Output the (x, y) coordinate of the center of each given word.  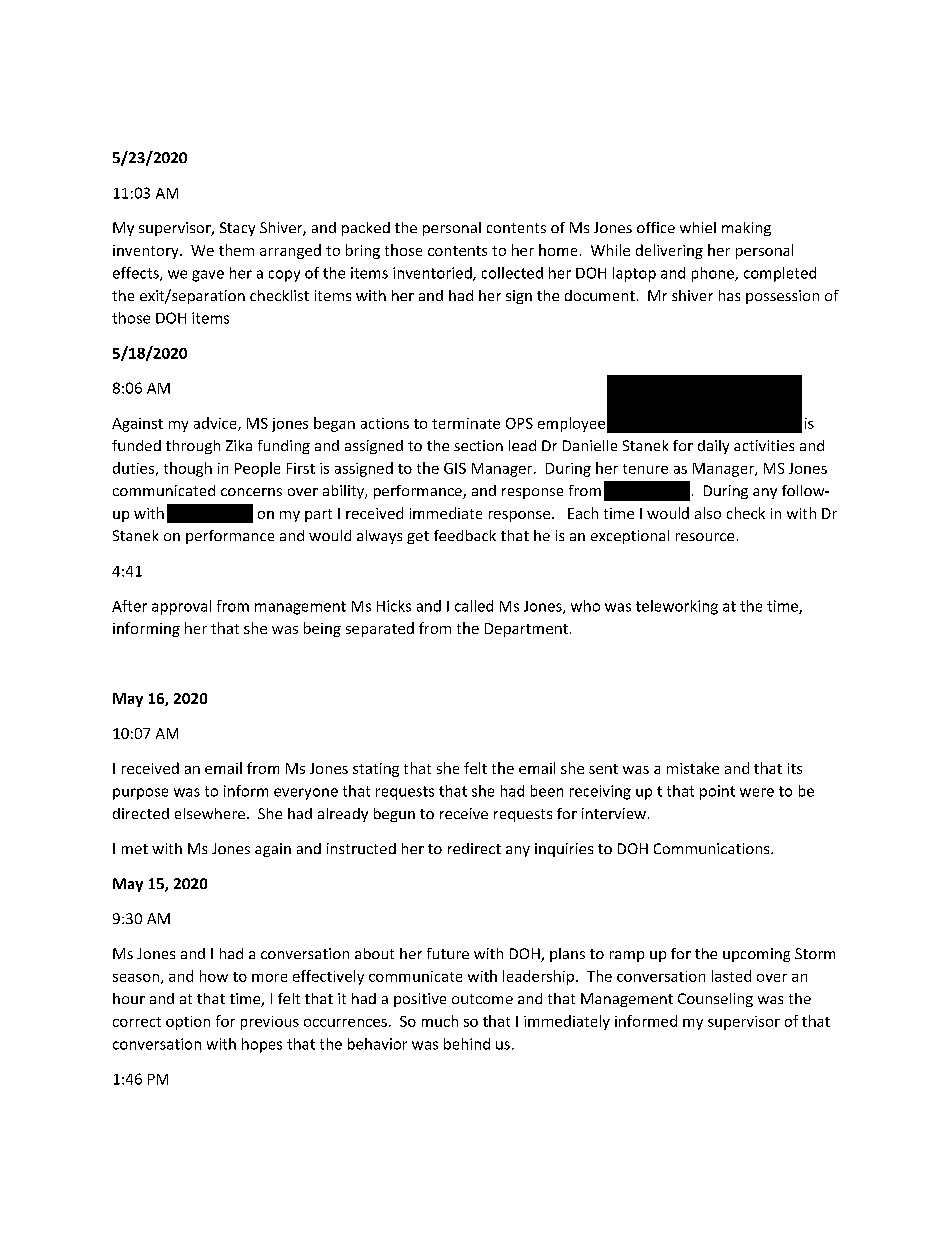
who (585, 606)
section (478, 445)
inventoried (433, 274)
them (236, 250)
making (746, 229)
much (440, 1021)
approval (181, 607)
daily (713, 447)
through (193, 447)
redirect (474, 848)
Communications (713, 848)
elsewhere (210, 813)
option (188, 1023)
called (474, 606)
